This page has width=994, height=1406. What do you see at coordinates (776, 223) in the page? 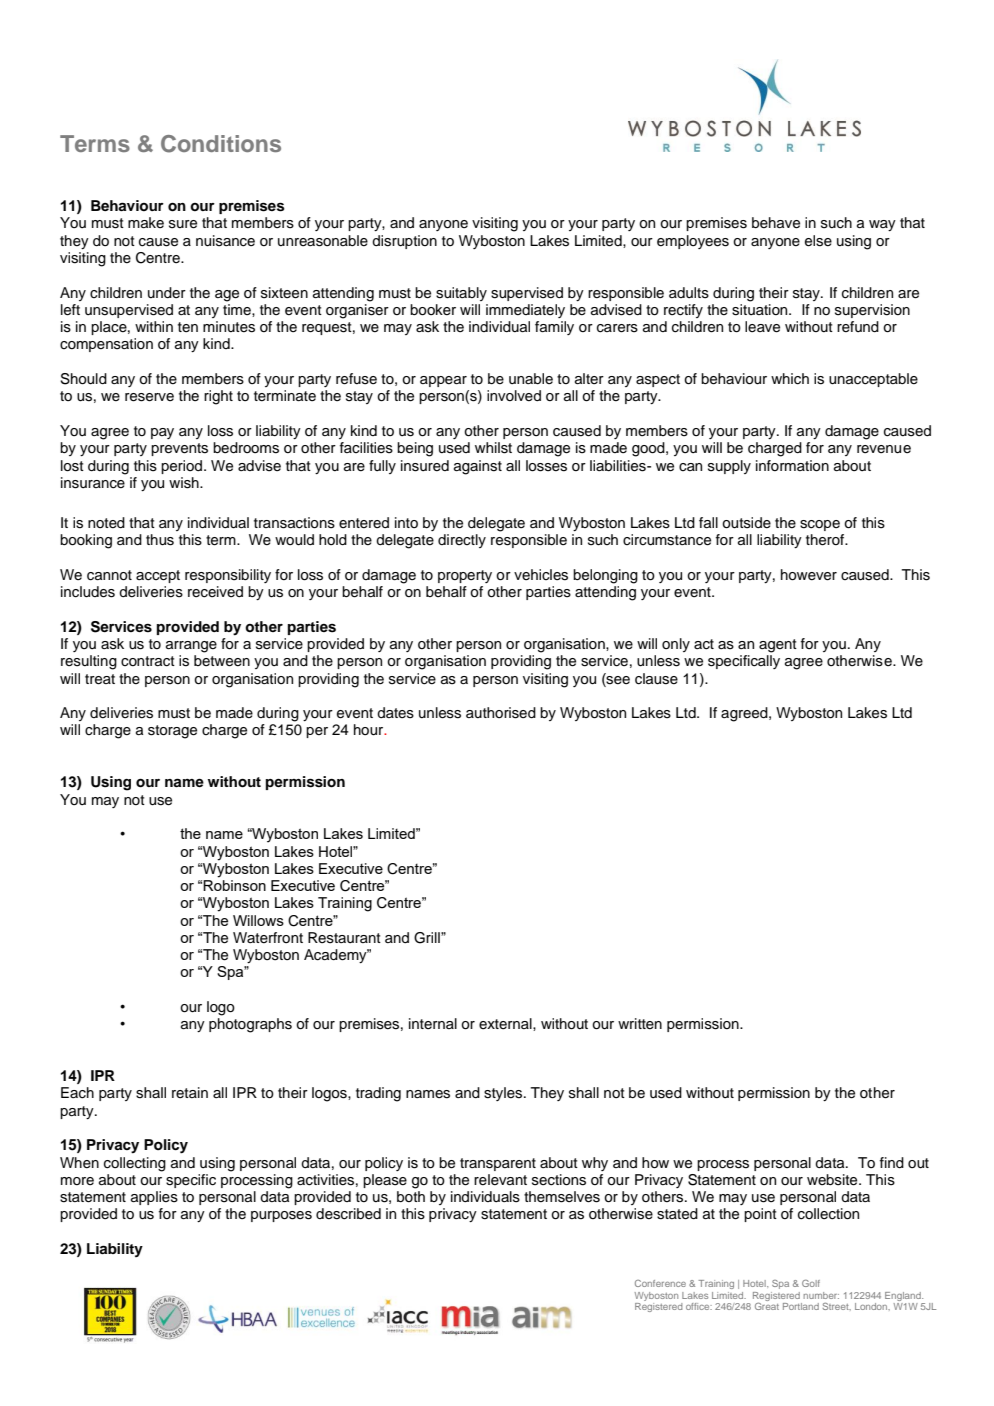
I see `behave` at bounding box center [776, 223].
